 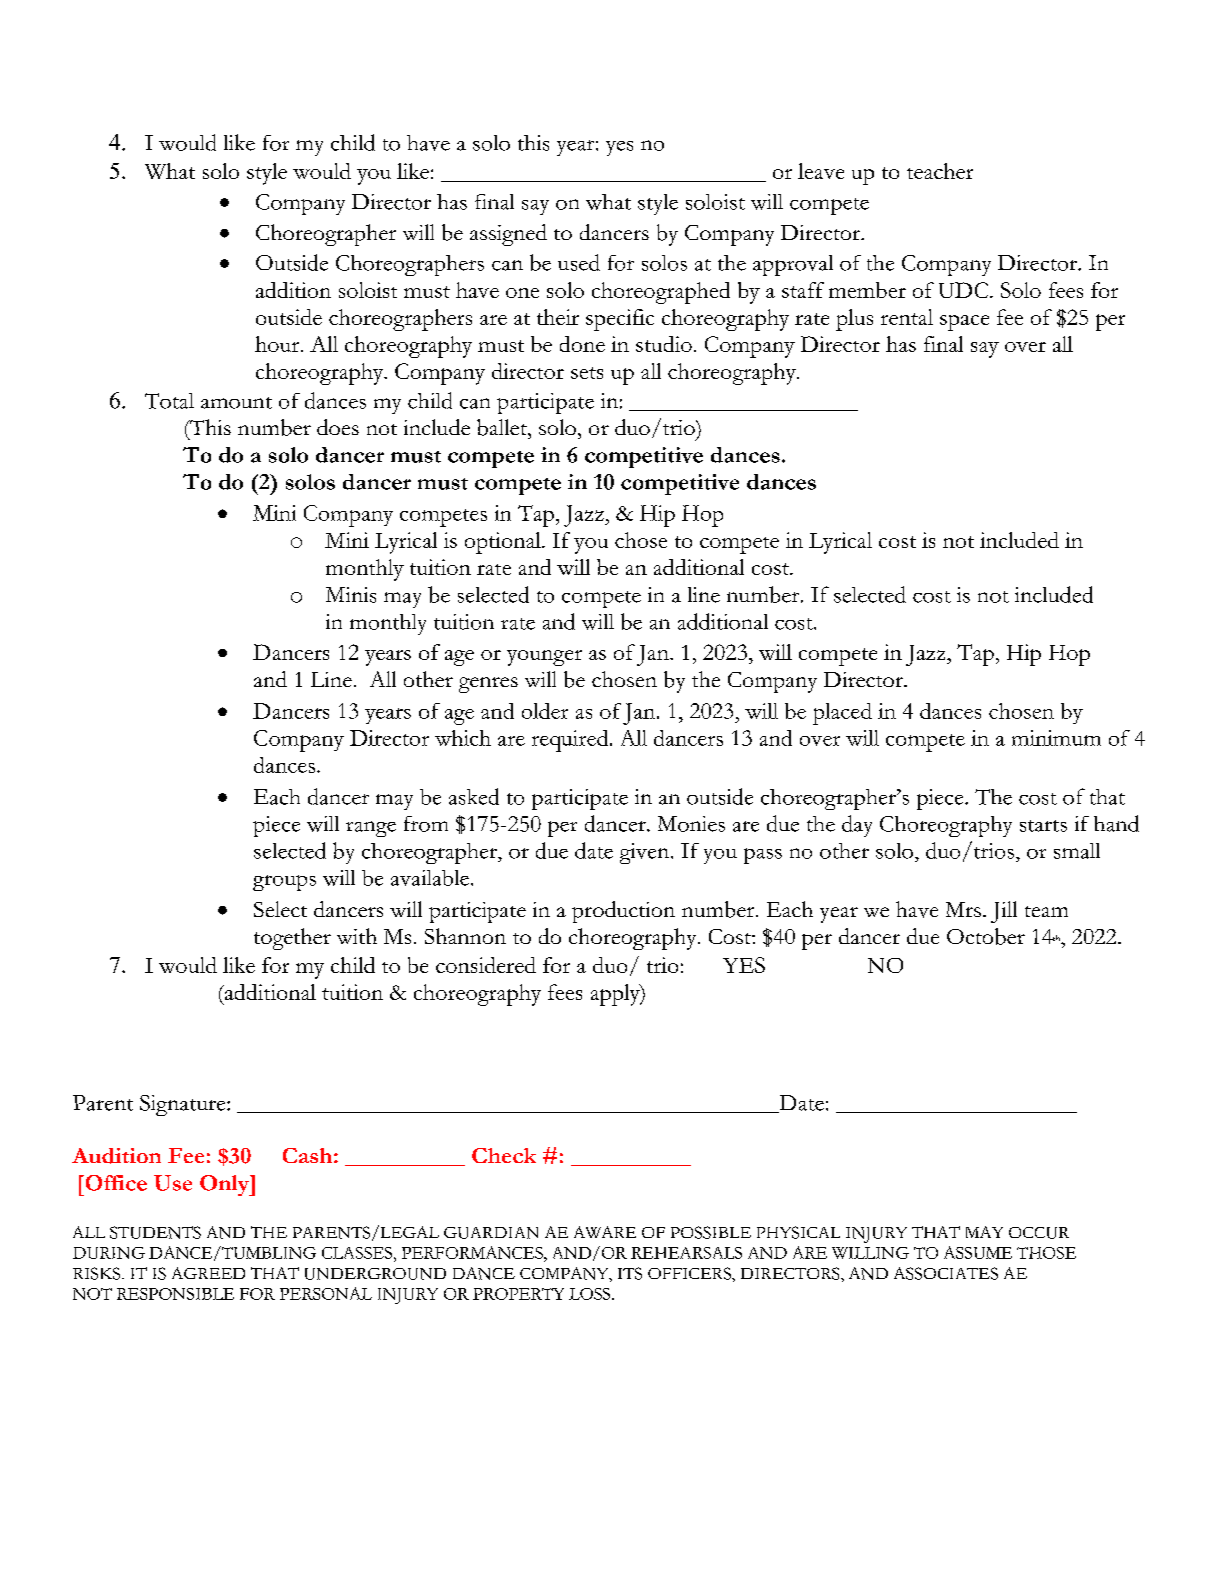 What do you see at coordinates (630, 1273) in the image?
I see `ITS` at bounding box center [630, 1273].
